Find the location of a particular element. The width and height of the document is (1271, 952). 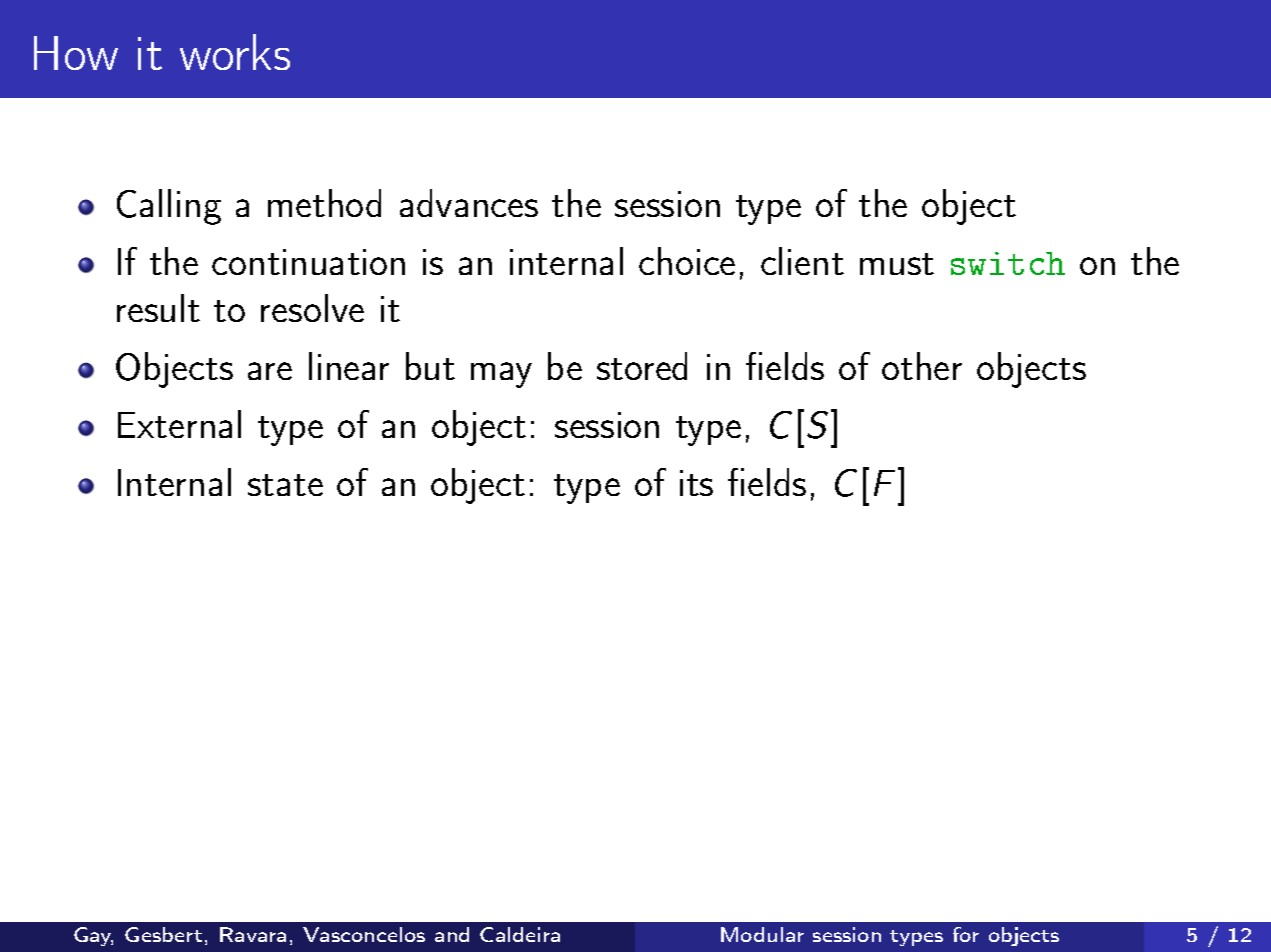

Caldeira is located at coordinates (520, 934).
